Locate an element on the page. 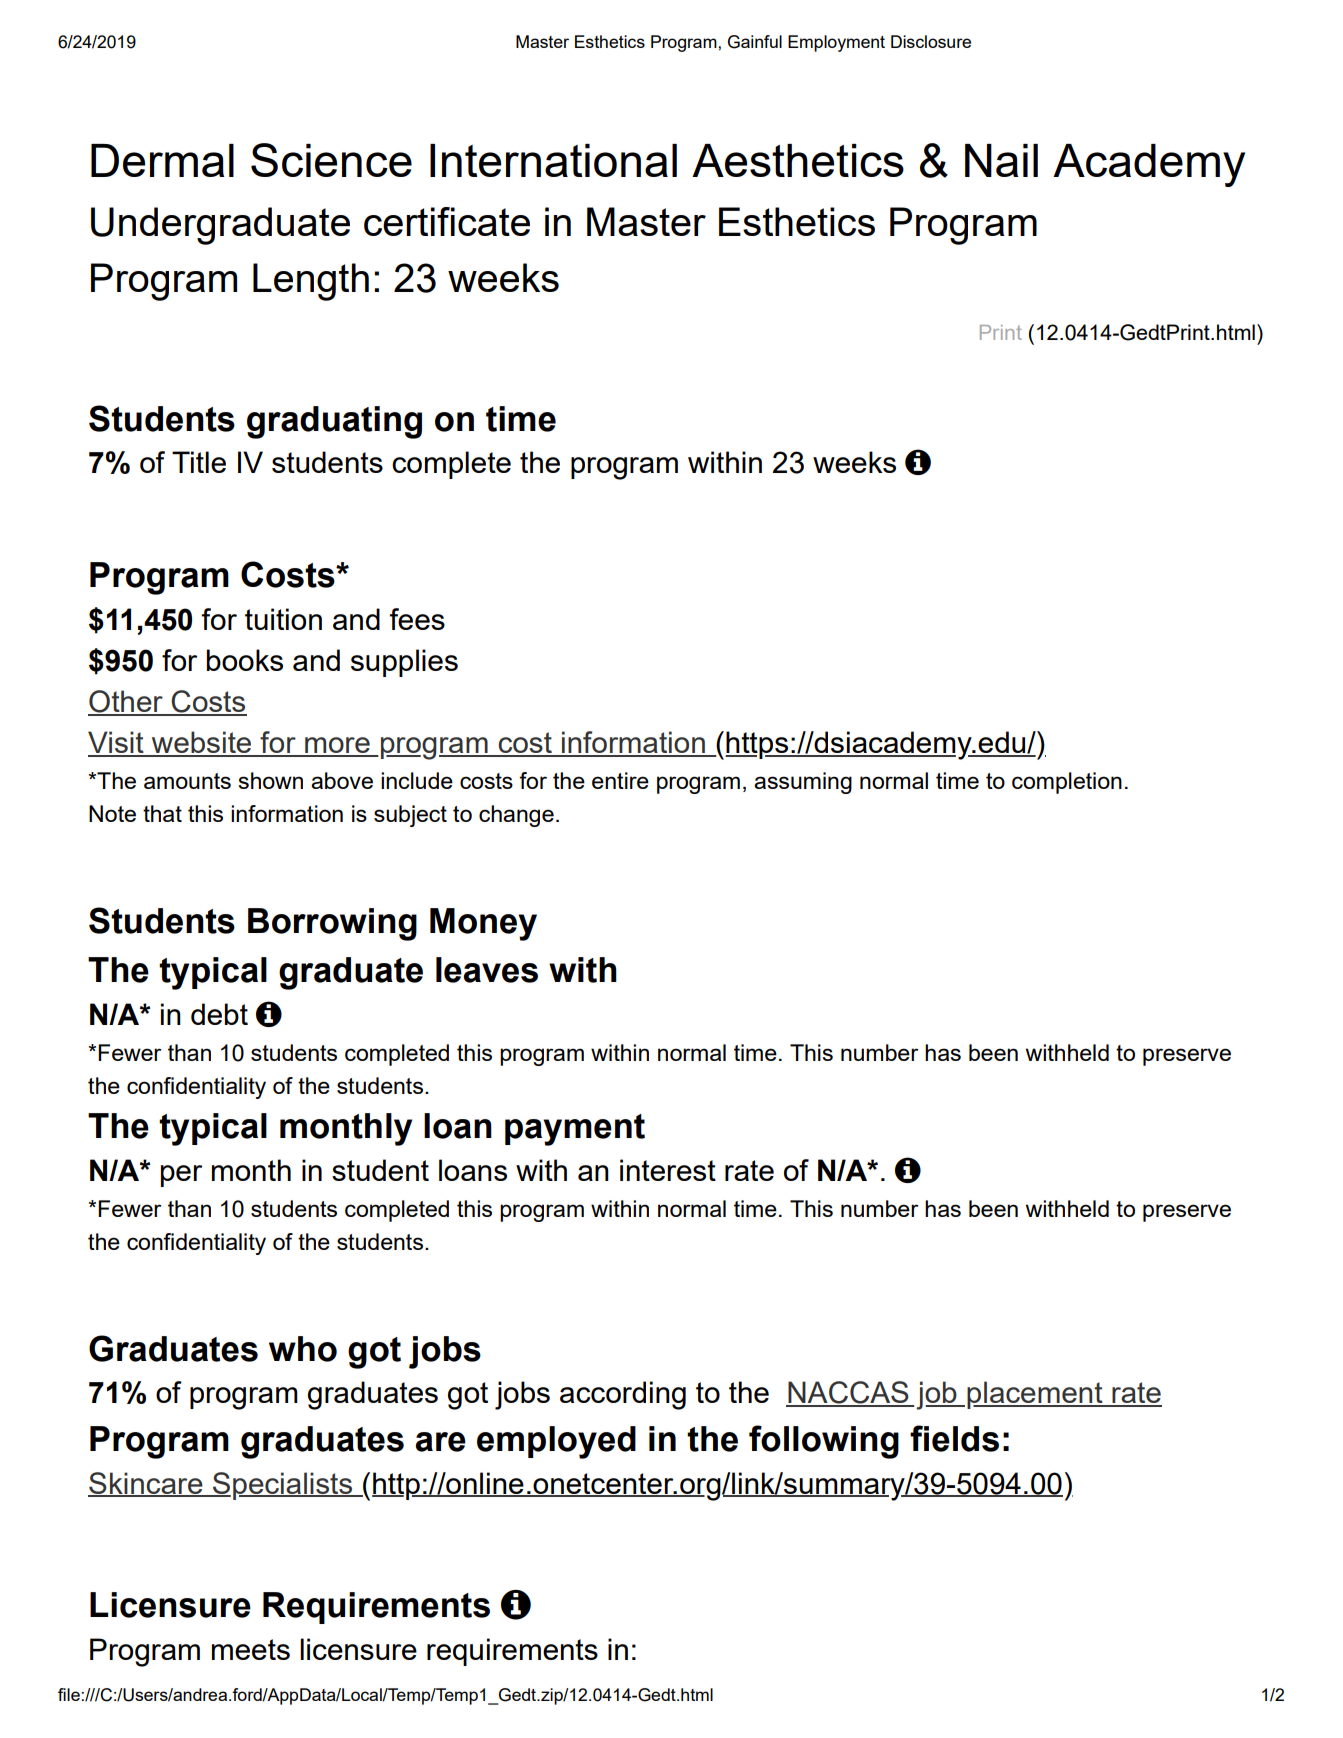 Image resolution: width=1343 pixels, height=1738 pixels. Dermal is located at coordinates (162, 160).
